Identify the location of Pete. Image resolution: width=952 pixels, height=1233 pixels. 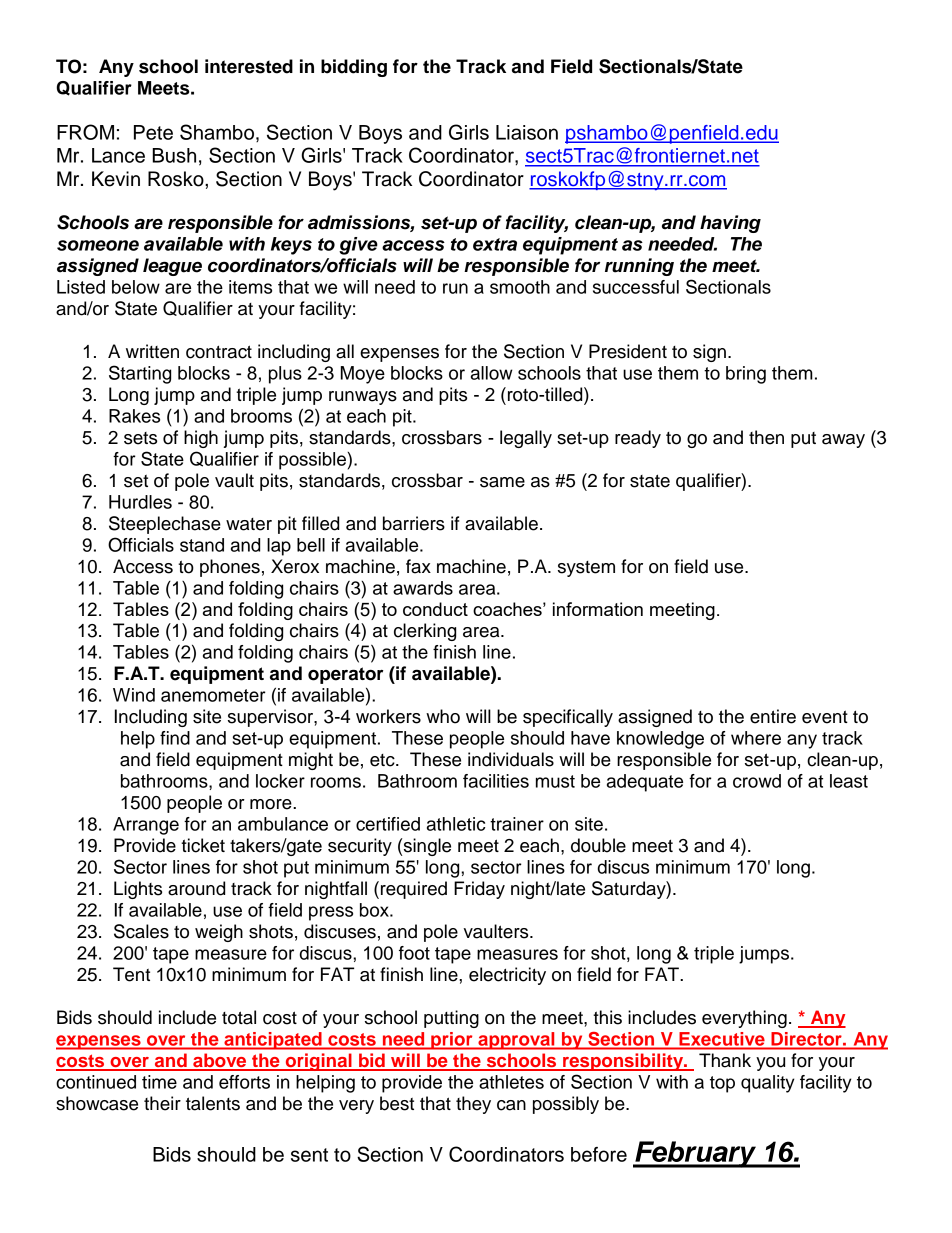
(153, 132).
